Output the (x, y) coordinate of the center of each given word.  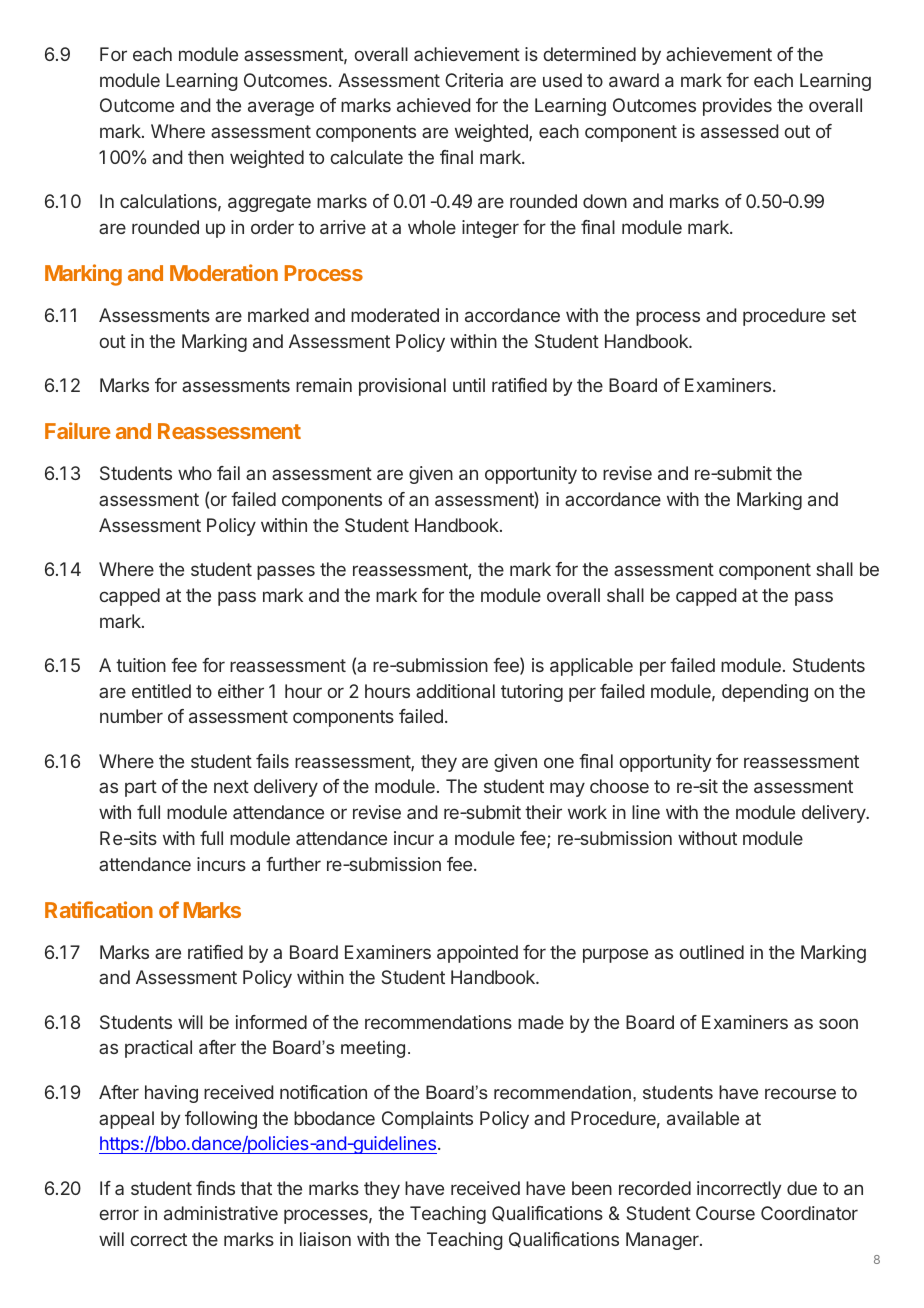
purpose (615, 955)
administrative (221, 1213)
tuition (141, 665)
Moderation (224, 272)
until (469, 385)
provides (737, 107)
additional (455, 691)
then (206, 157)
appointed (477, 954)
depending (765, 693)
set (844, 315)
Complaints (427, 1120)
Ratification (99, 909)
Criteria (474, 80)
